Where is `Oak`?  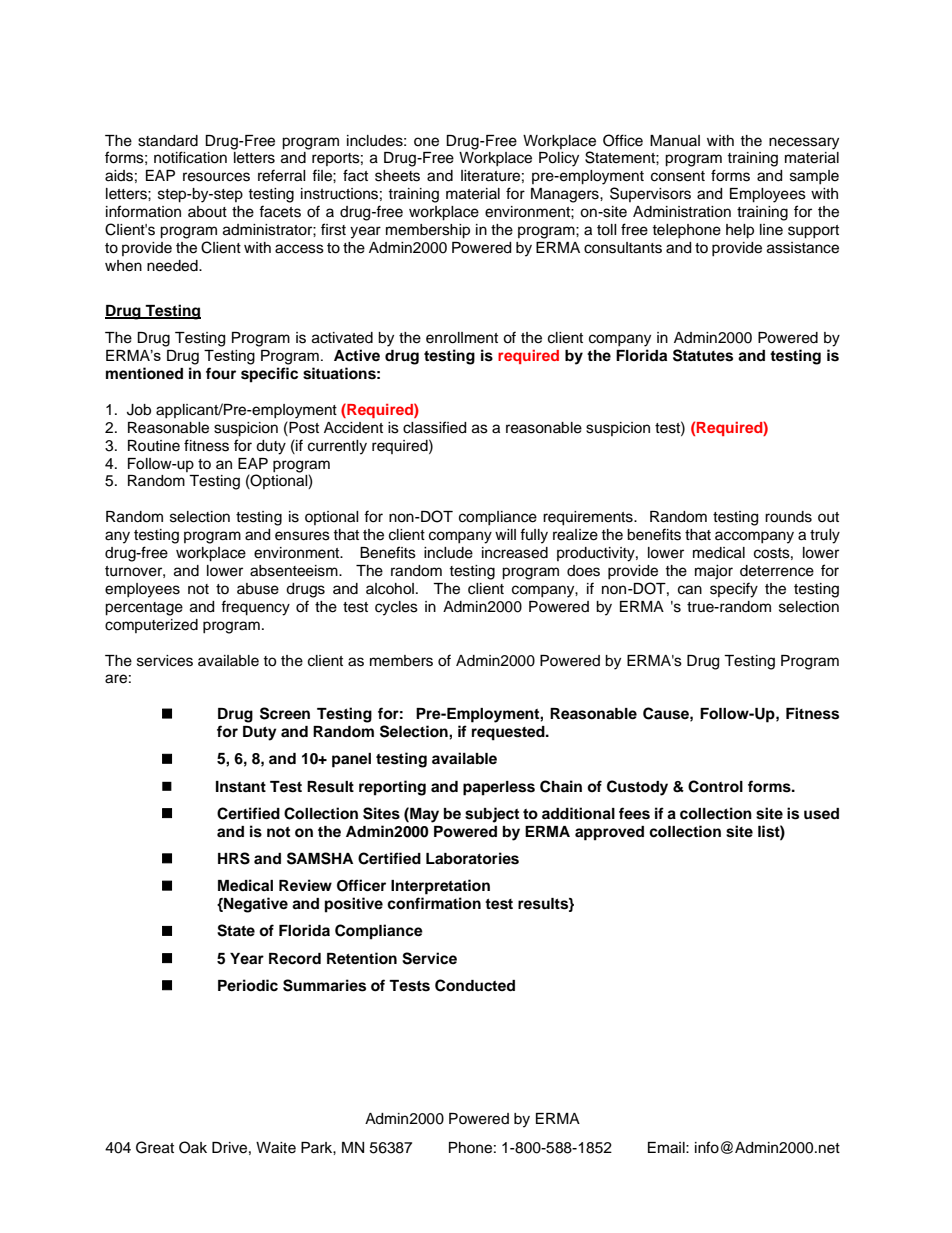
Oak is located at coordinates (193, 1147).
